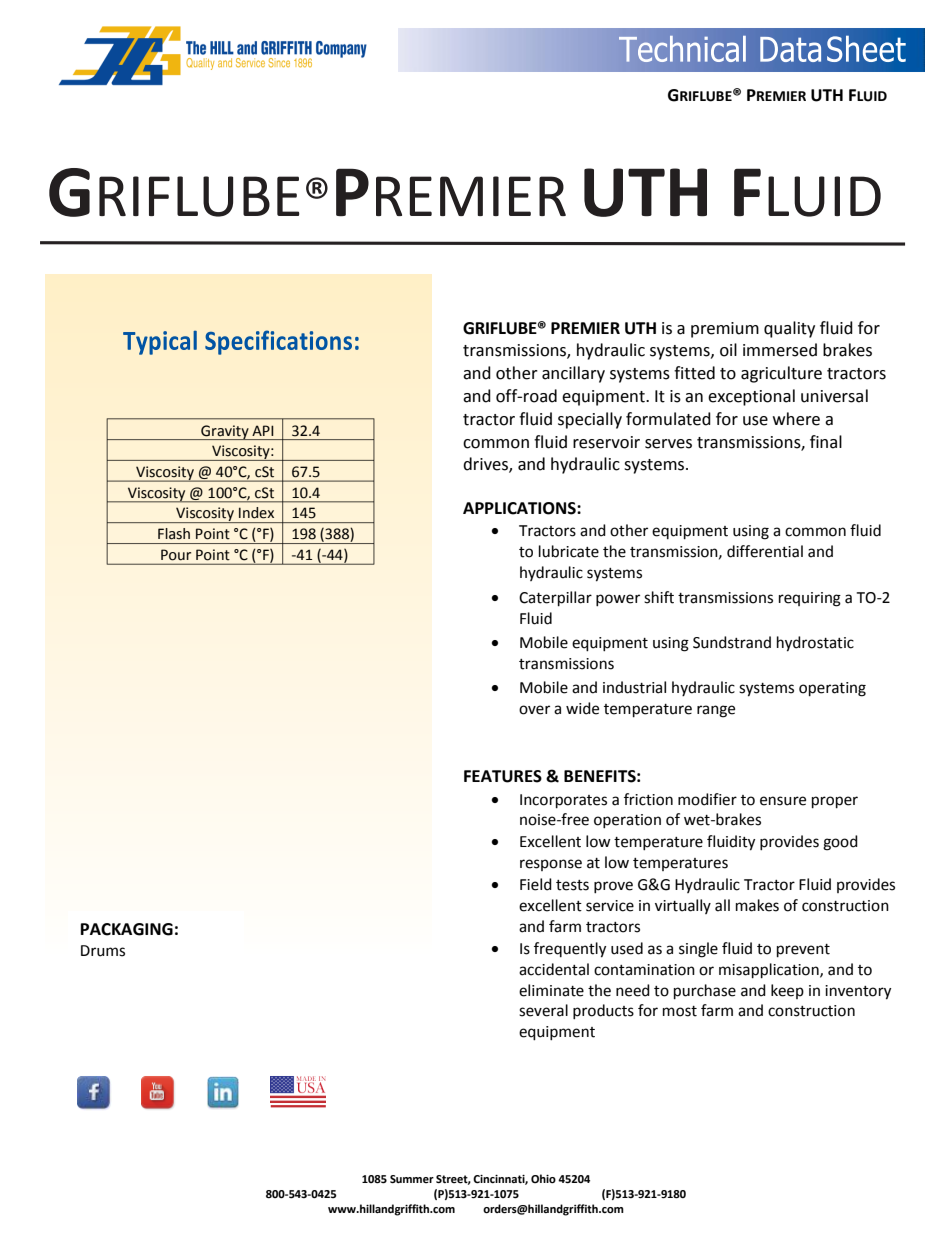 This screenshot has height=1233, width=952. What do you see at coordinates (573, 374) in the screenshot?
I see `ancillary` at bounding box center [573, 374].
